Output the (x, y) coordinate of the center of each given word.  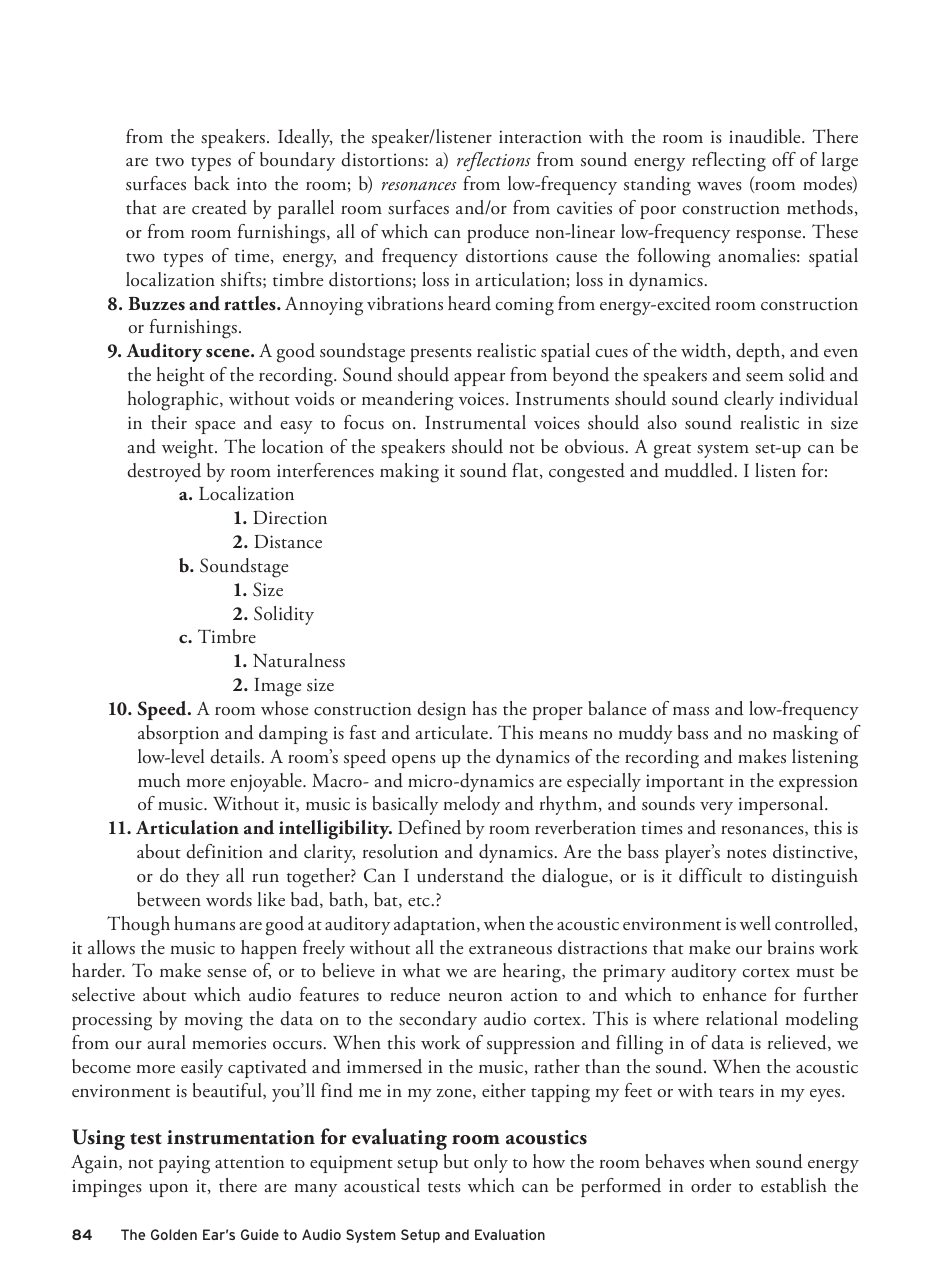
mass (691, 711)
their (169, 422)
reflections (493, 162)
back (212, 183)
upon (168, 1190)
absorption (178, 734)
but (456, 1161)
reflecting (729, 162)
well (755, 923)
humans (204, 923)
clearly (749, 400)
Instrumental (475, 422)
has (484, 708)
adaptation (436, 925)
